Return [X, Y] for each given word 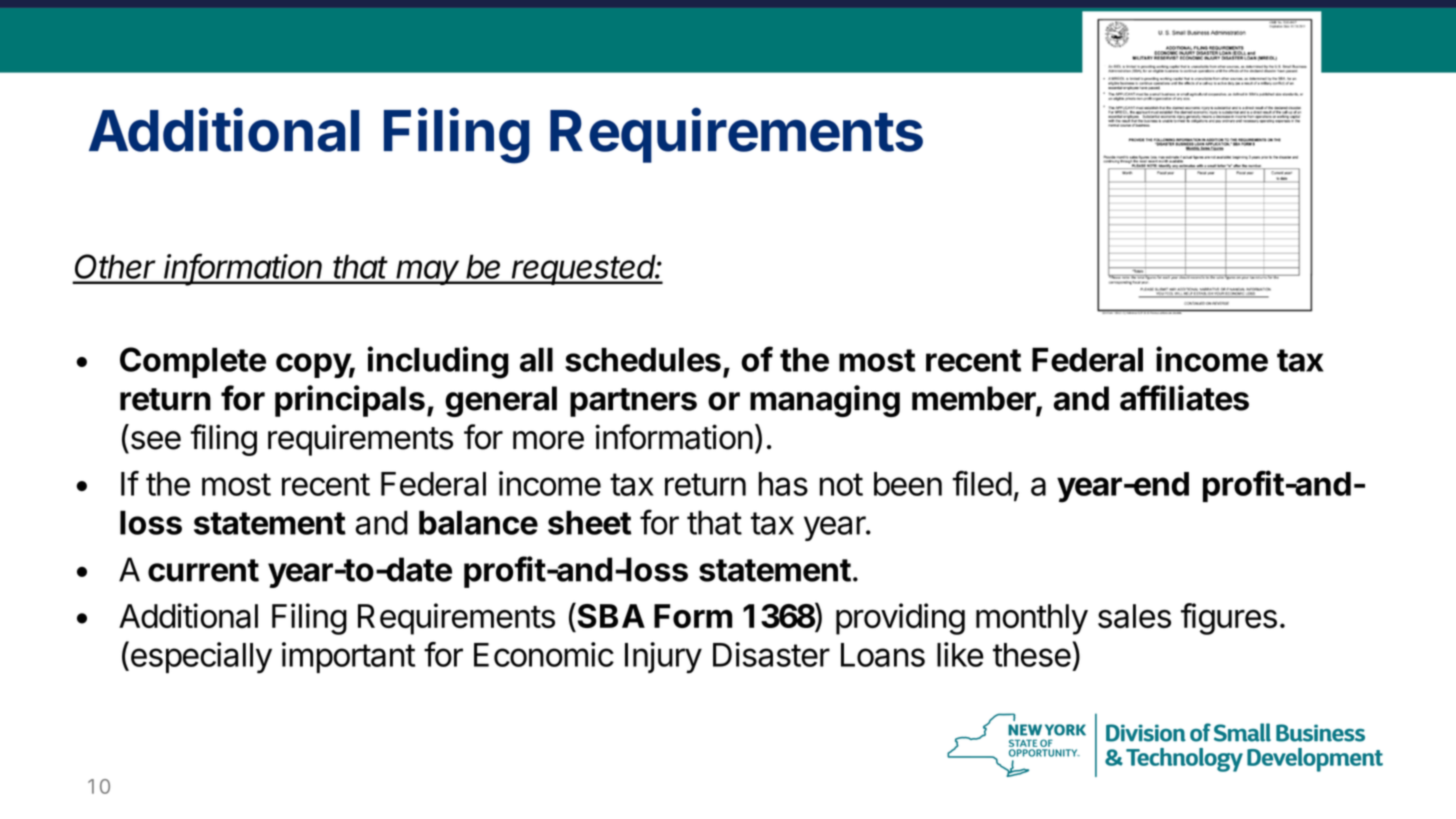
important [348, 657]
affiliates [1184, 398]
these [1032, 655]
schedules [643, 359]
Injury [663, 658]
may [428, 272]
